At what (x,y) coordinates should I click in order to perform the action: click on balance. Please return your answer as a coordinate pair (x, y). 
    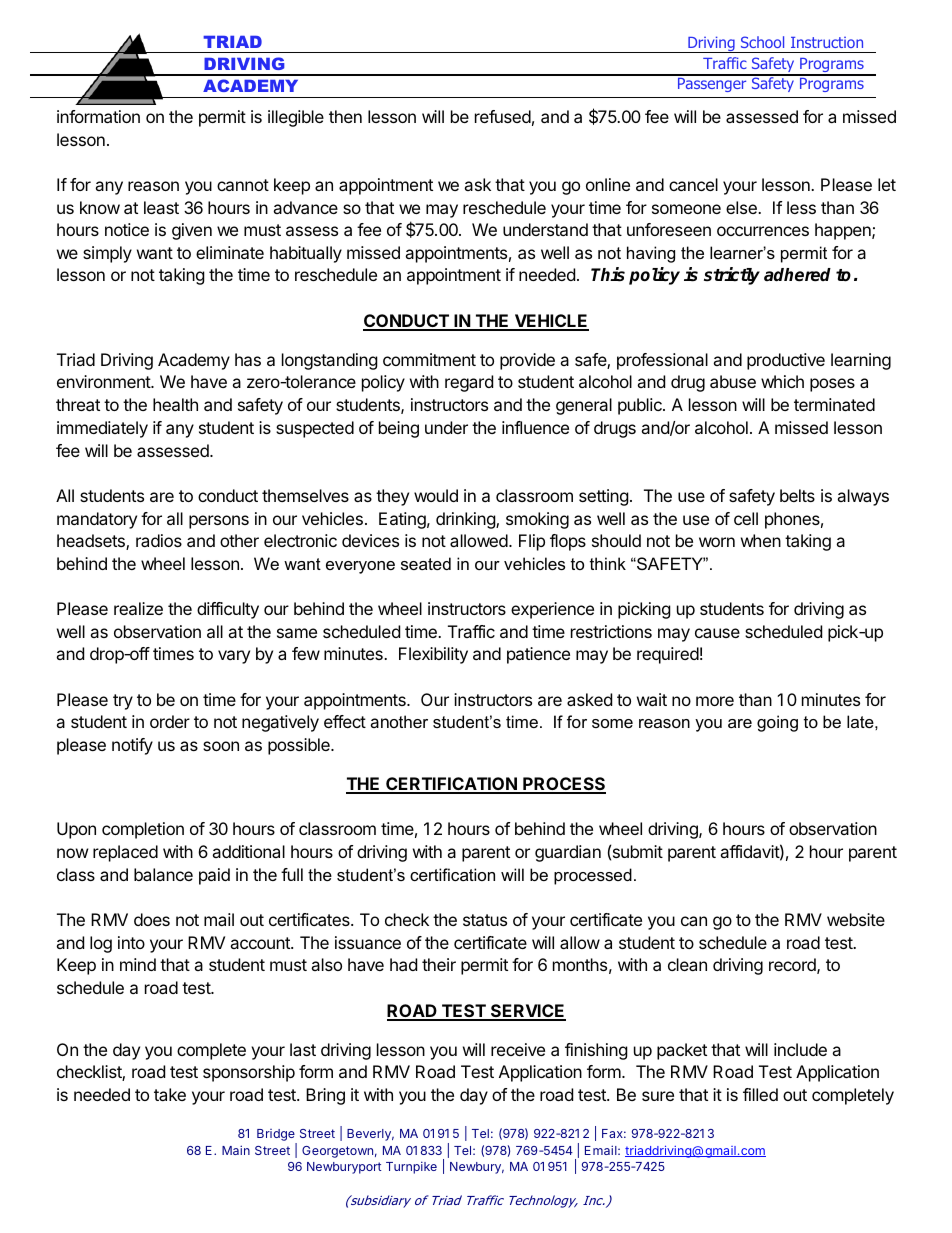
    Looking at the image, I should click on (163, 874).
